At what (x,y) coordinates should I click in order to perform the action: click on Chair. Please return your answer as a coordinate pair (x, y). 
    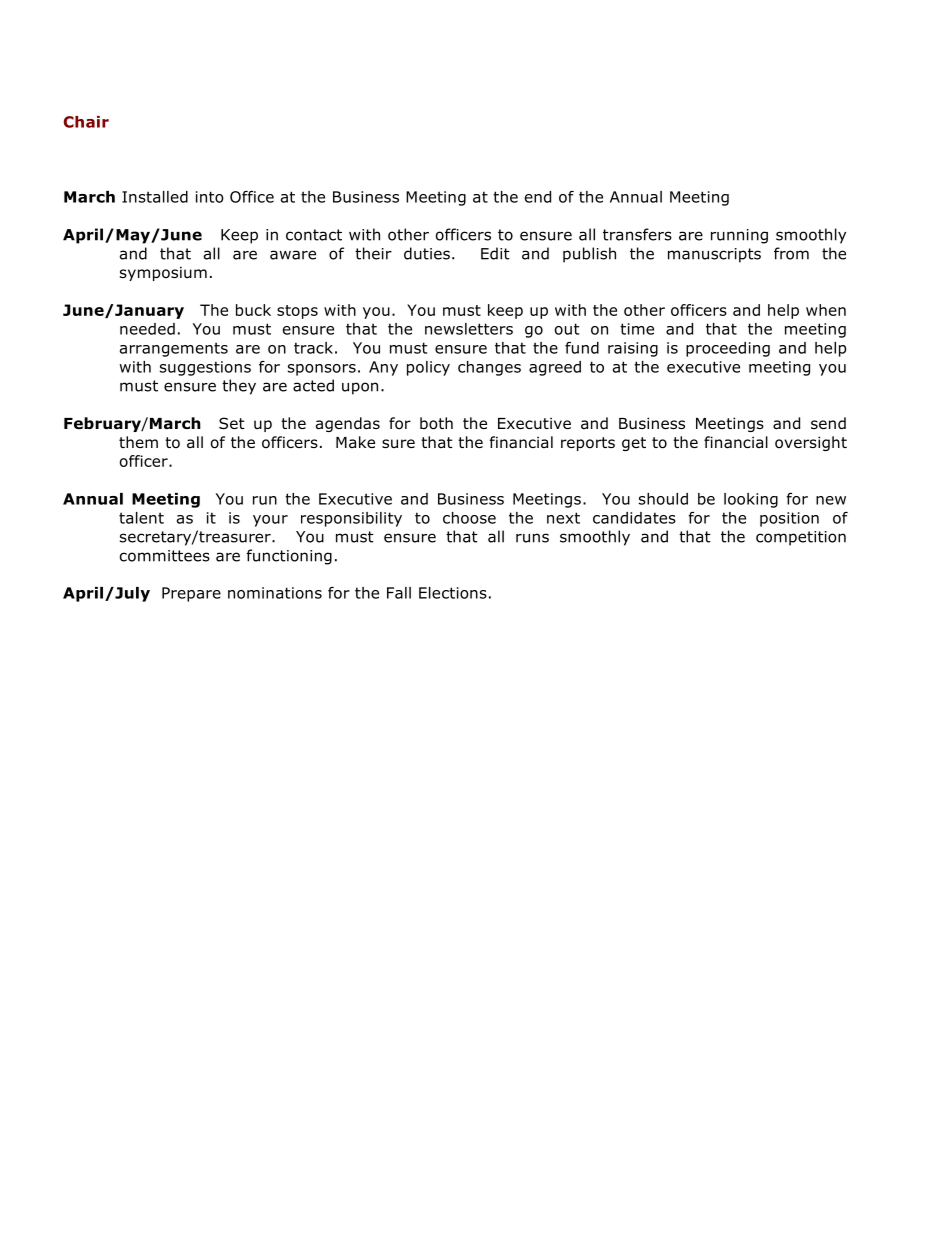
    Looking at the image, I should click on (86, 122).
